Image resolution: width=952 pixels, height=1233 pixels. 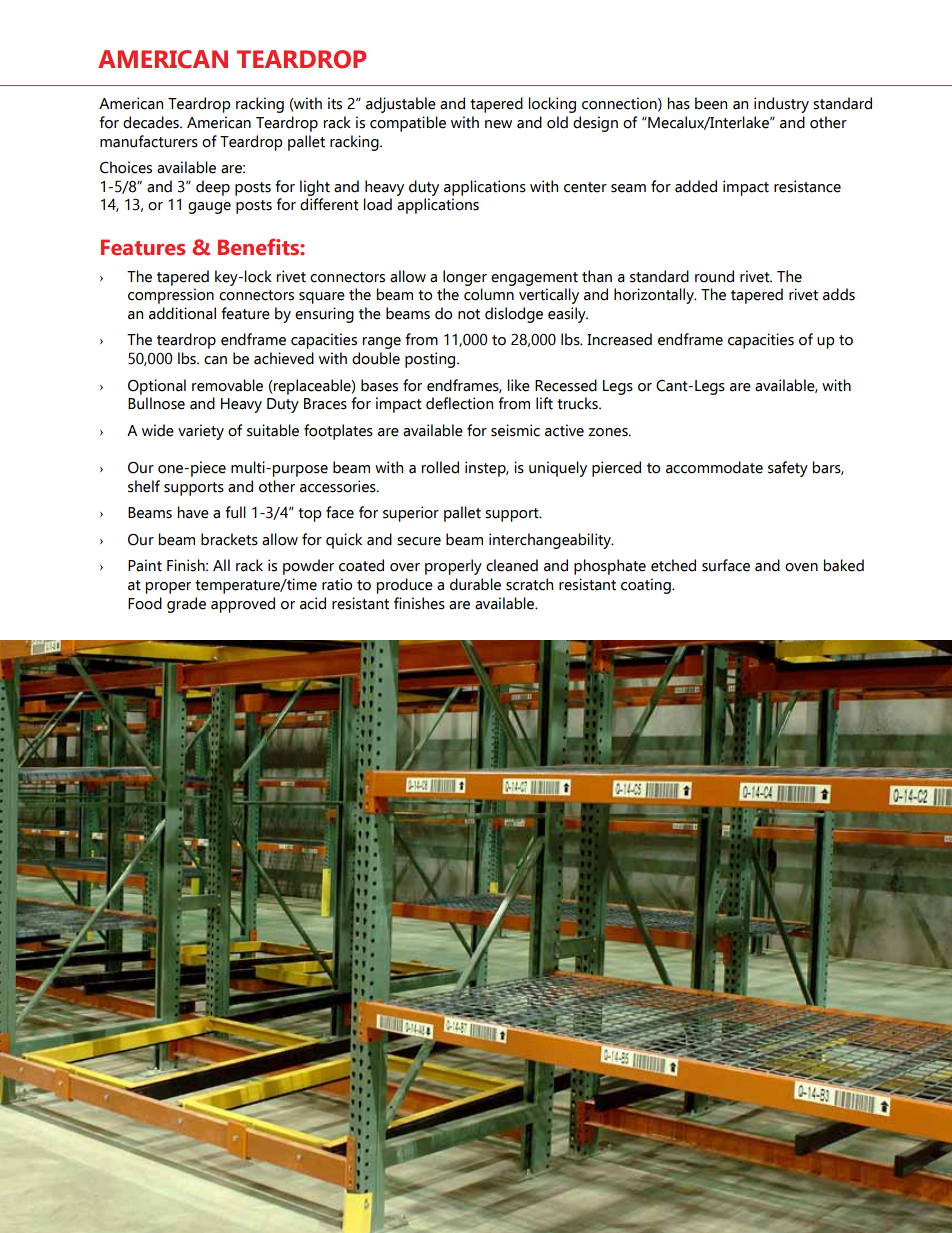 I want to click on achieved, so click(x=284, y=358).
